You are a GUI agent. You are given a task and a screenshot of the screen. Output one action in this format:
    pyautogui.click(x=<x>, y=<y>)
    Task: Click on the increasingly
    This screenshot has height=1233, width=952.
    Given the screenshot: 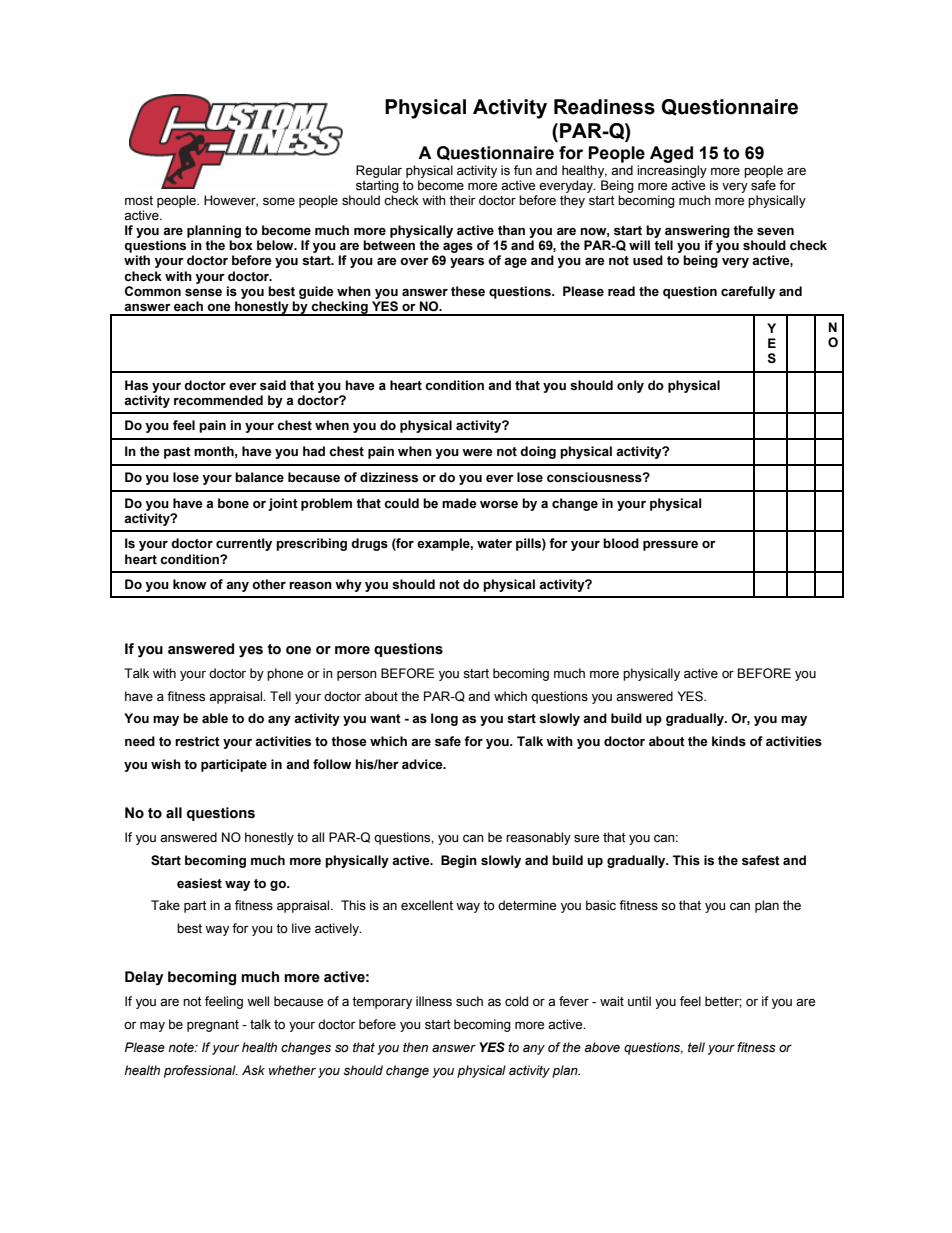 What is the action you would take?
    pyautogui.click(x=672, y=171)
